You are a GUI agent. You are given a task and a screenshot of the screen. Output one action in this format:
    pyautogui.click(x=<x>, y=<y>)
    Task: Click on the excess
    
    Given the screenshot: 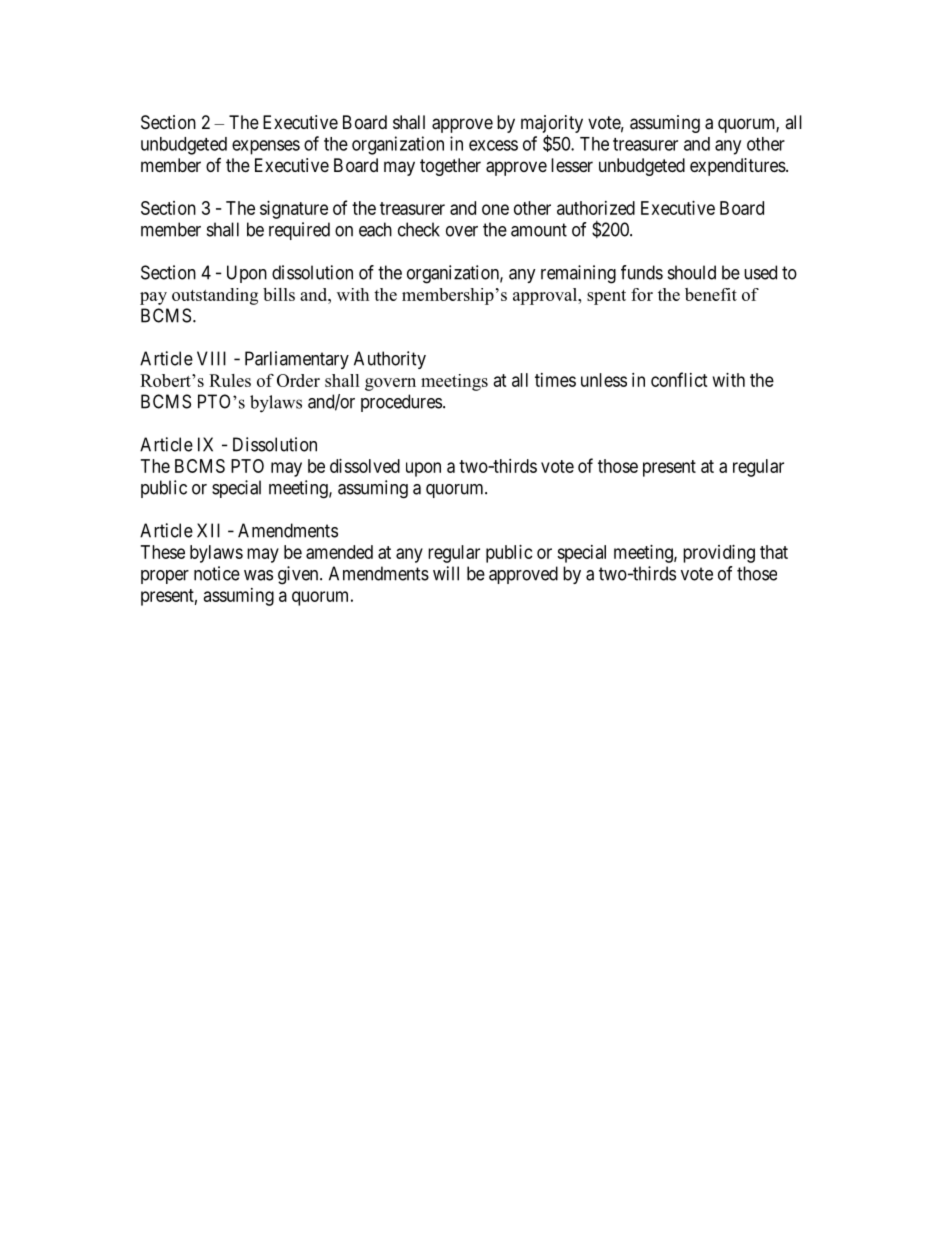 What is the action you would take?
    pyautogui.click(x=493, y=145)
